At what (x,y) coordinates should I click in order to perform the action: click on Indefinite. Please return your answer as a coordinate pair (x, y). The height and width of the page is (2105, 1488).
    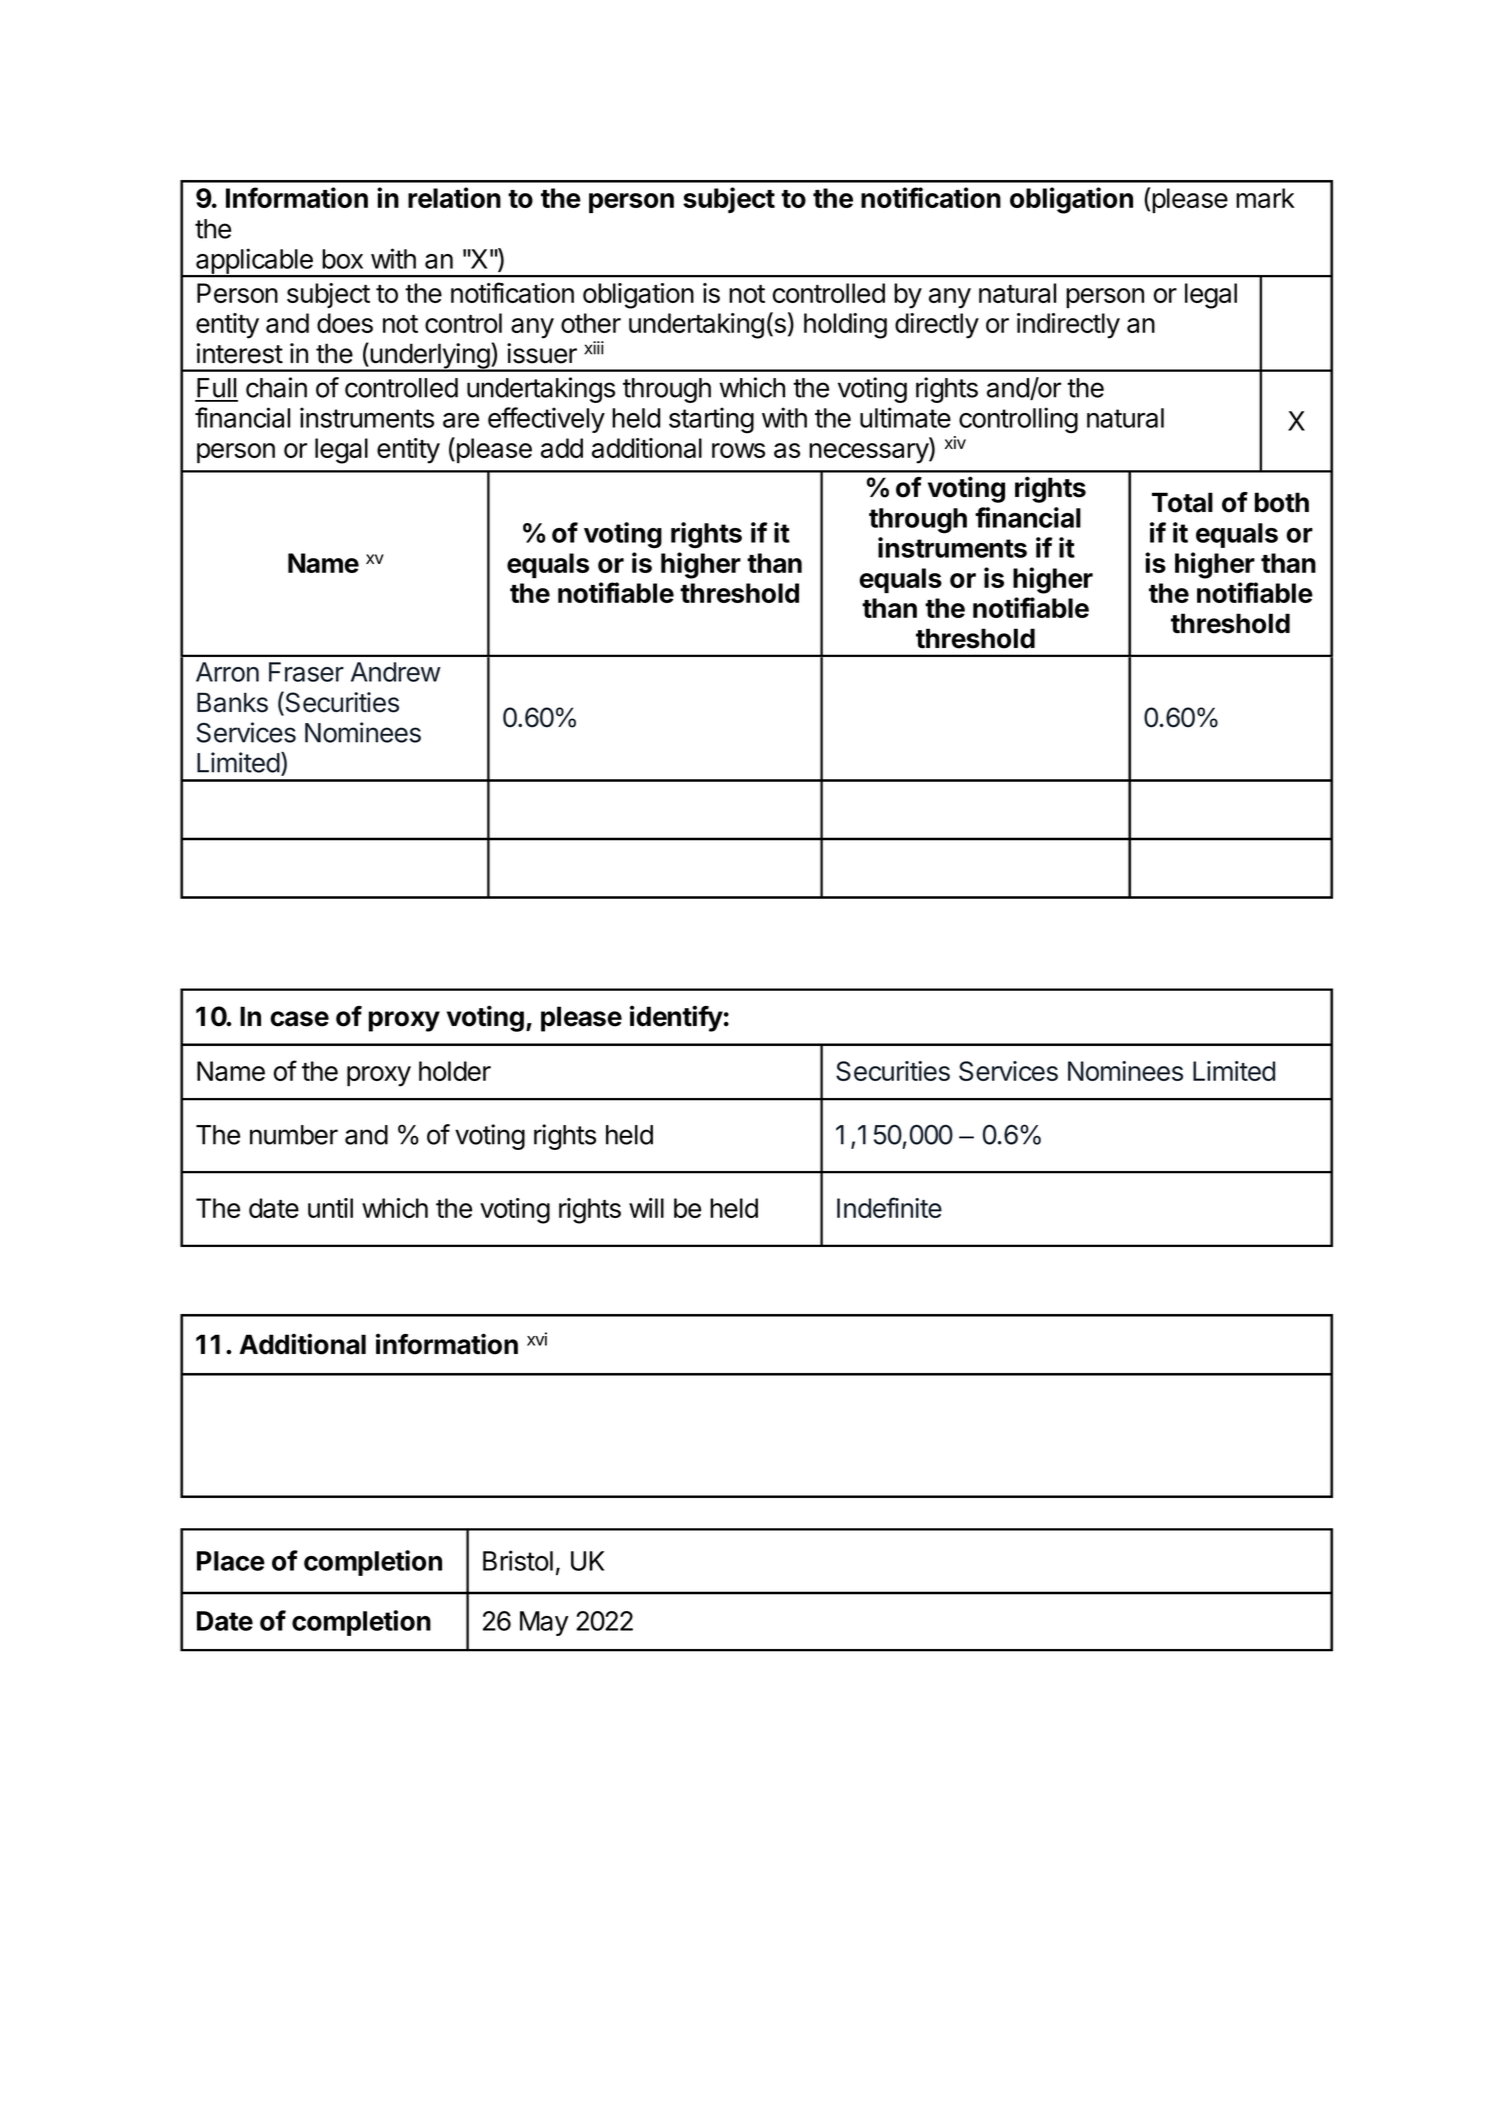
    Looking at the image, I should click on (889, 1207).
